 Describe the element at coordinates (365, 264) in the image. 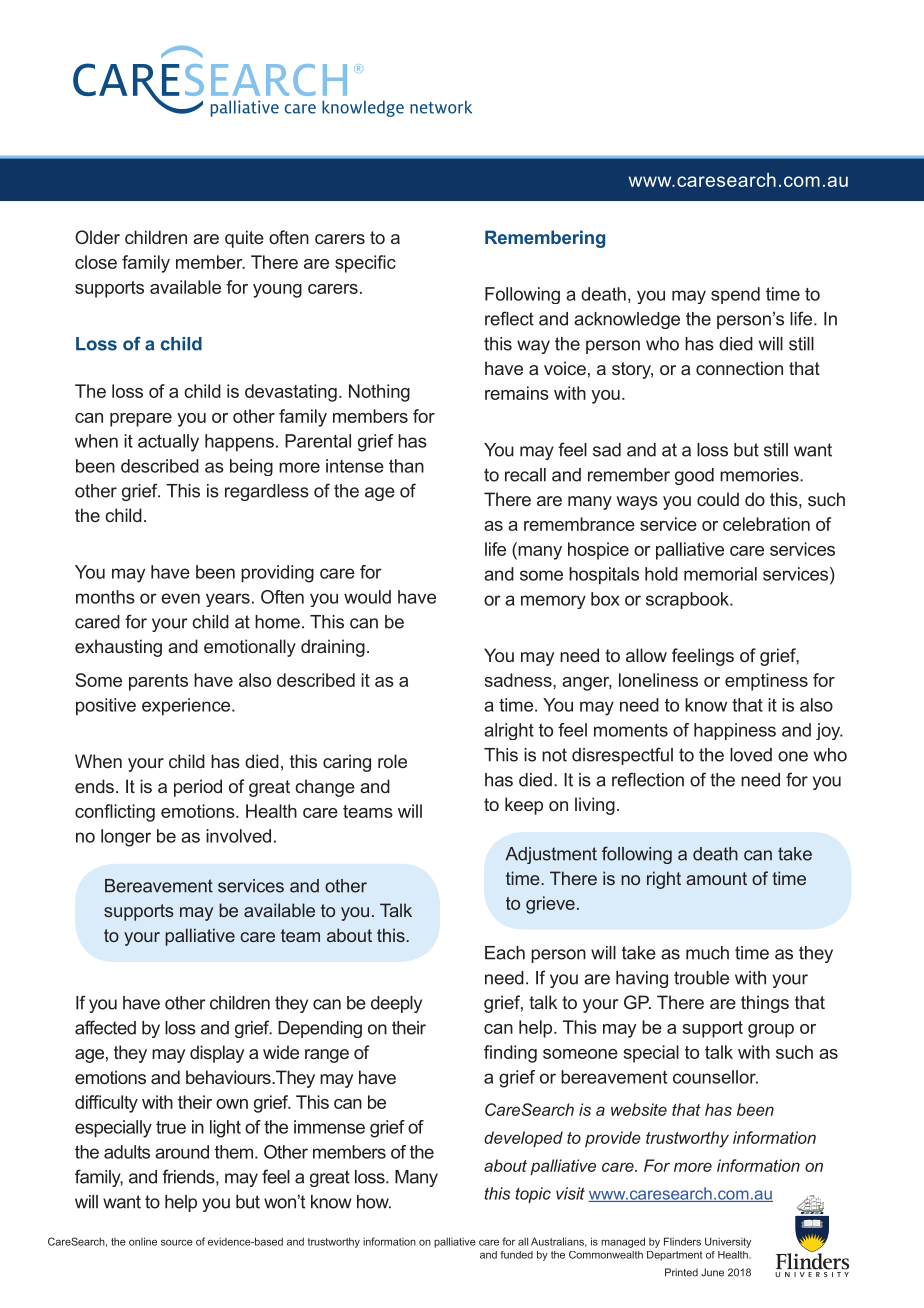

I see `specific` at that location.
